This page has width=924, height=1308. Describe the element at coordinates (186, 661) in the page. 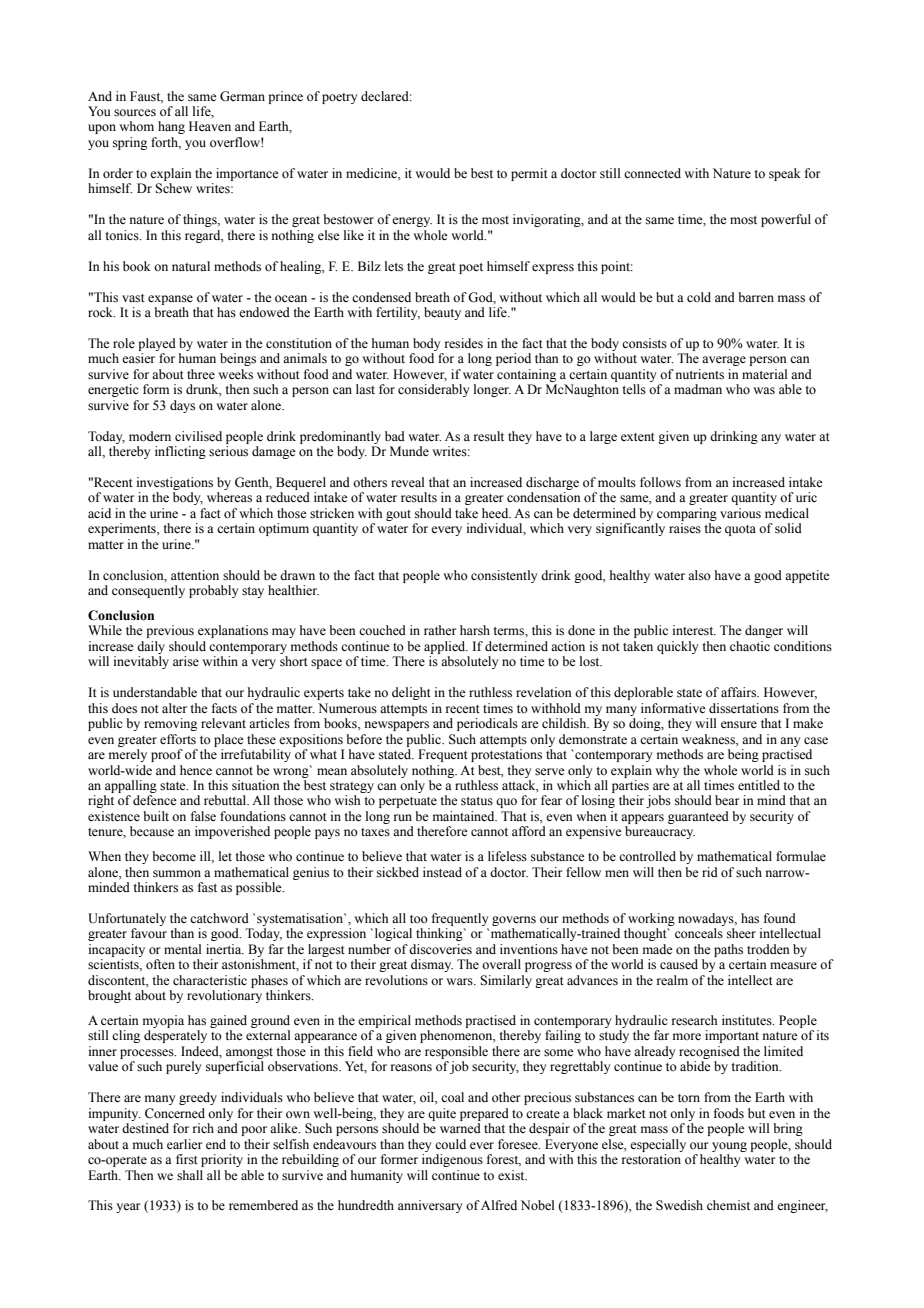

I see `arise` at that location.
